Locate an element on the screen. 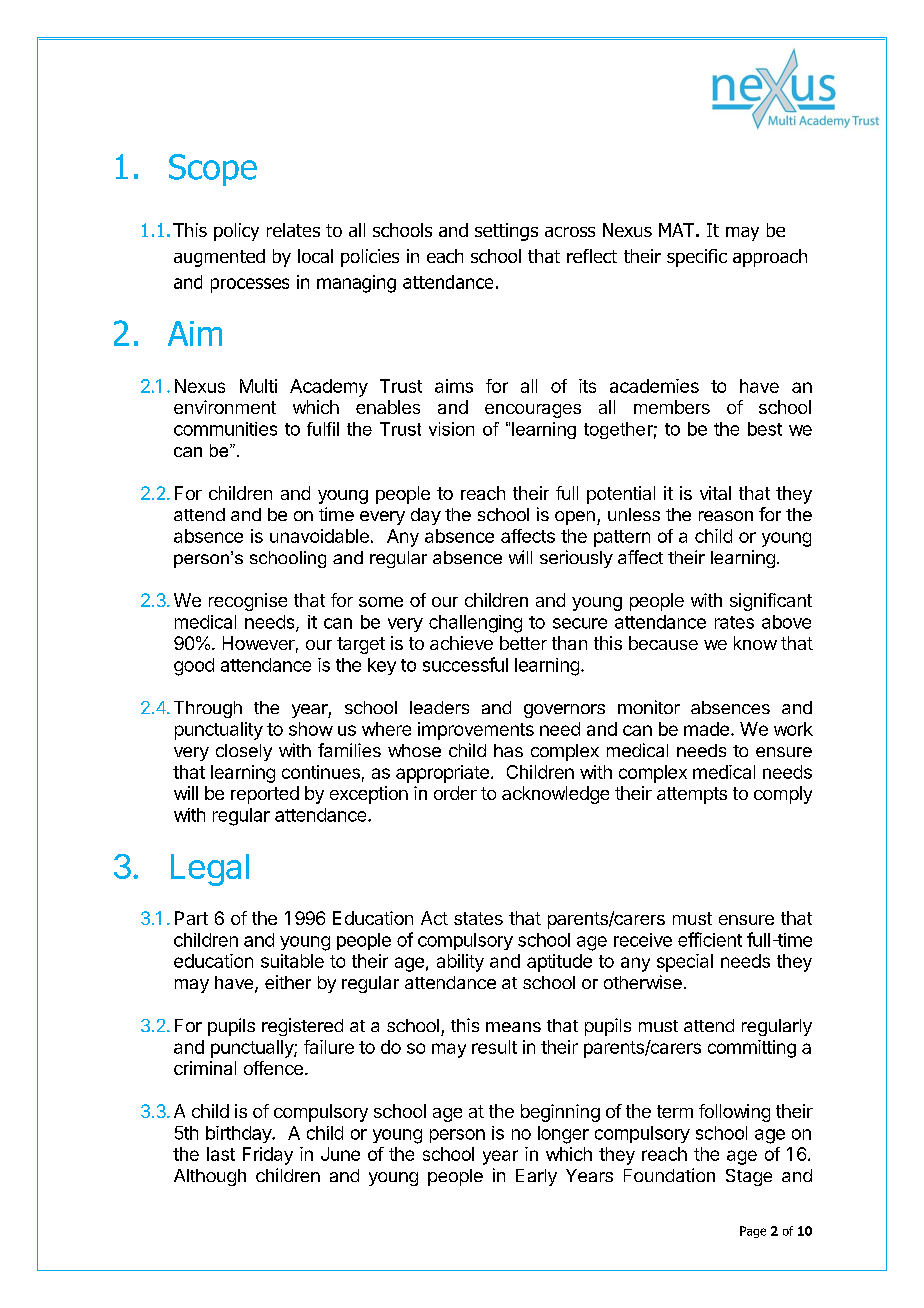  specific is located at coordinates (697, 258).
